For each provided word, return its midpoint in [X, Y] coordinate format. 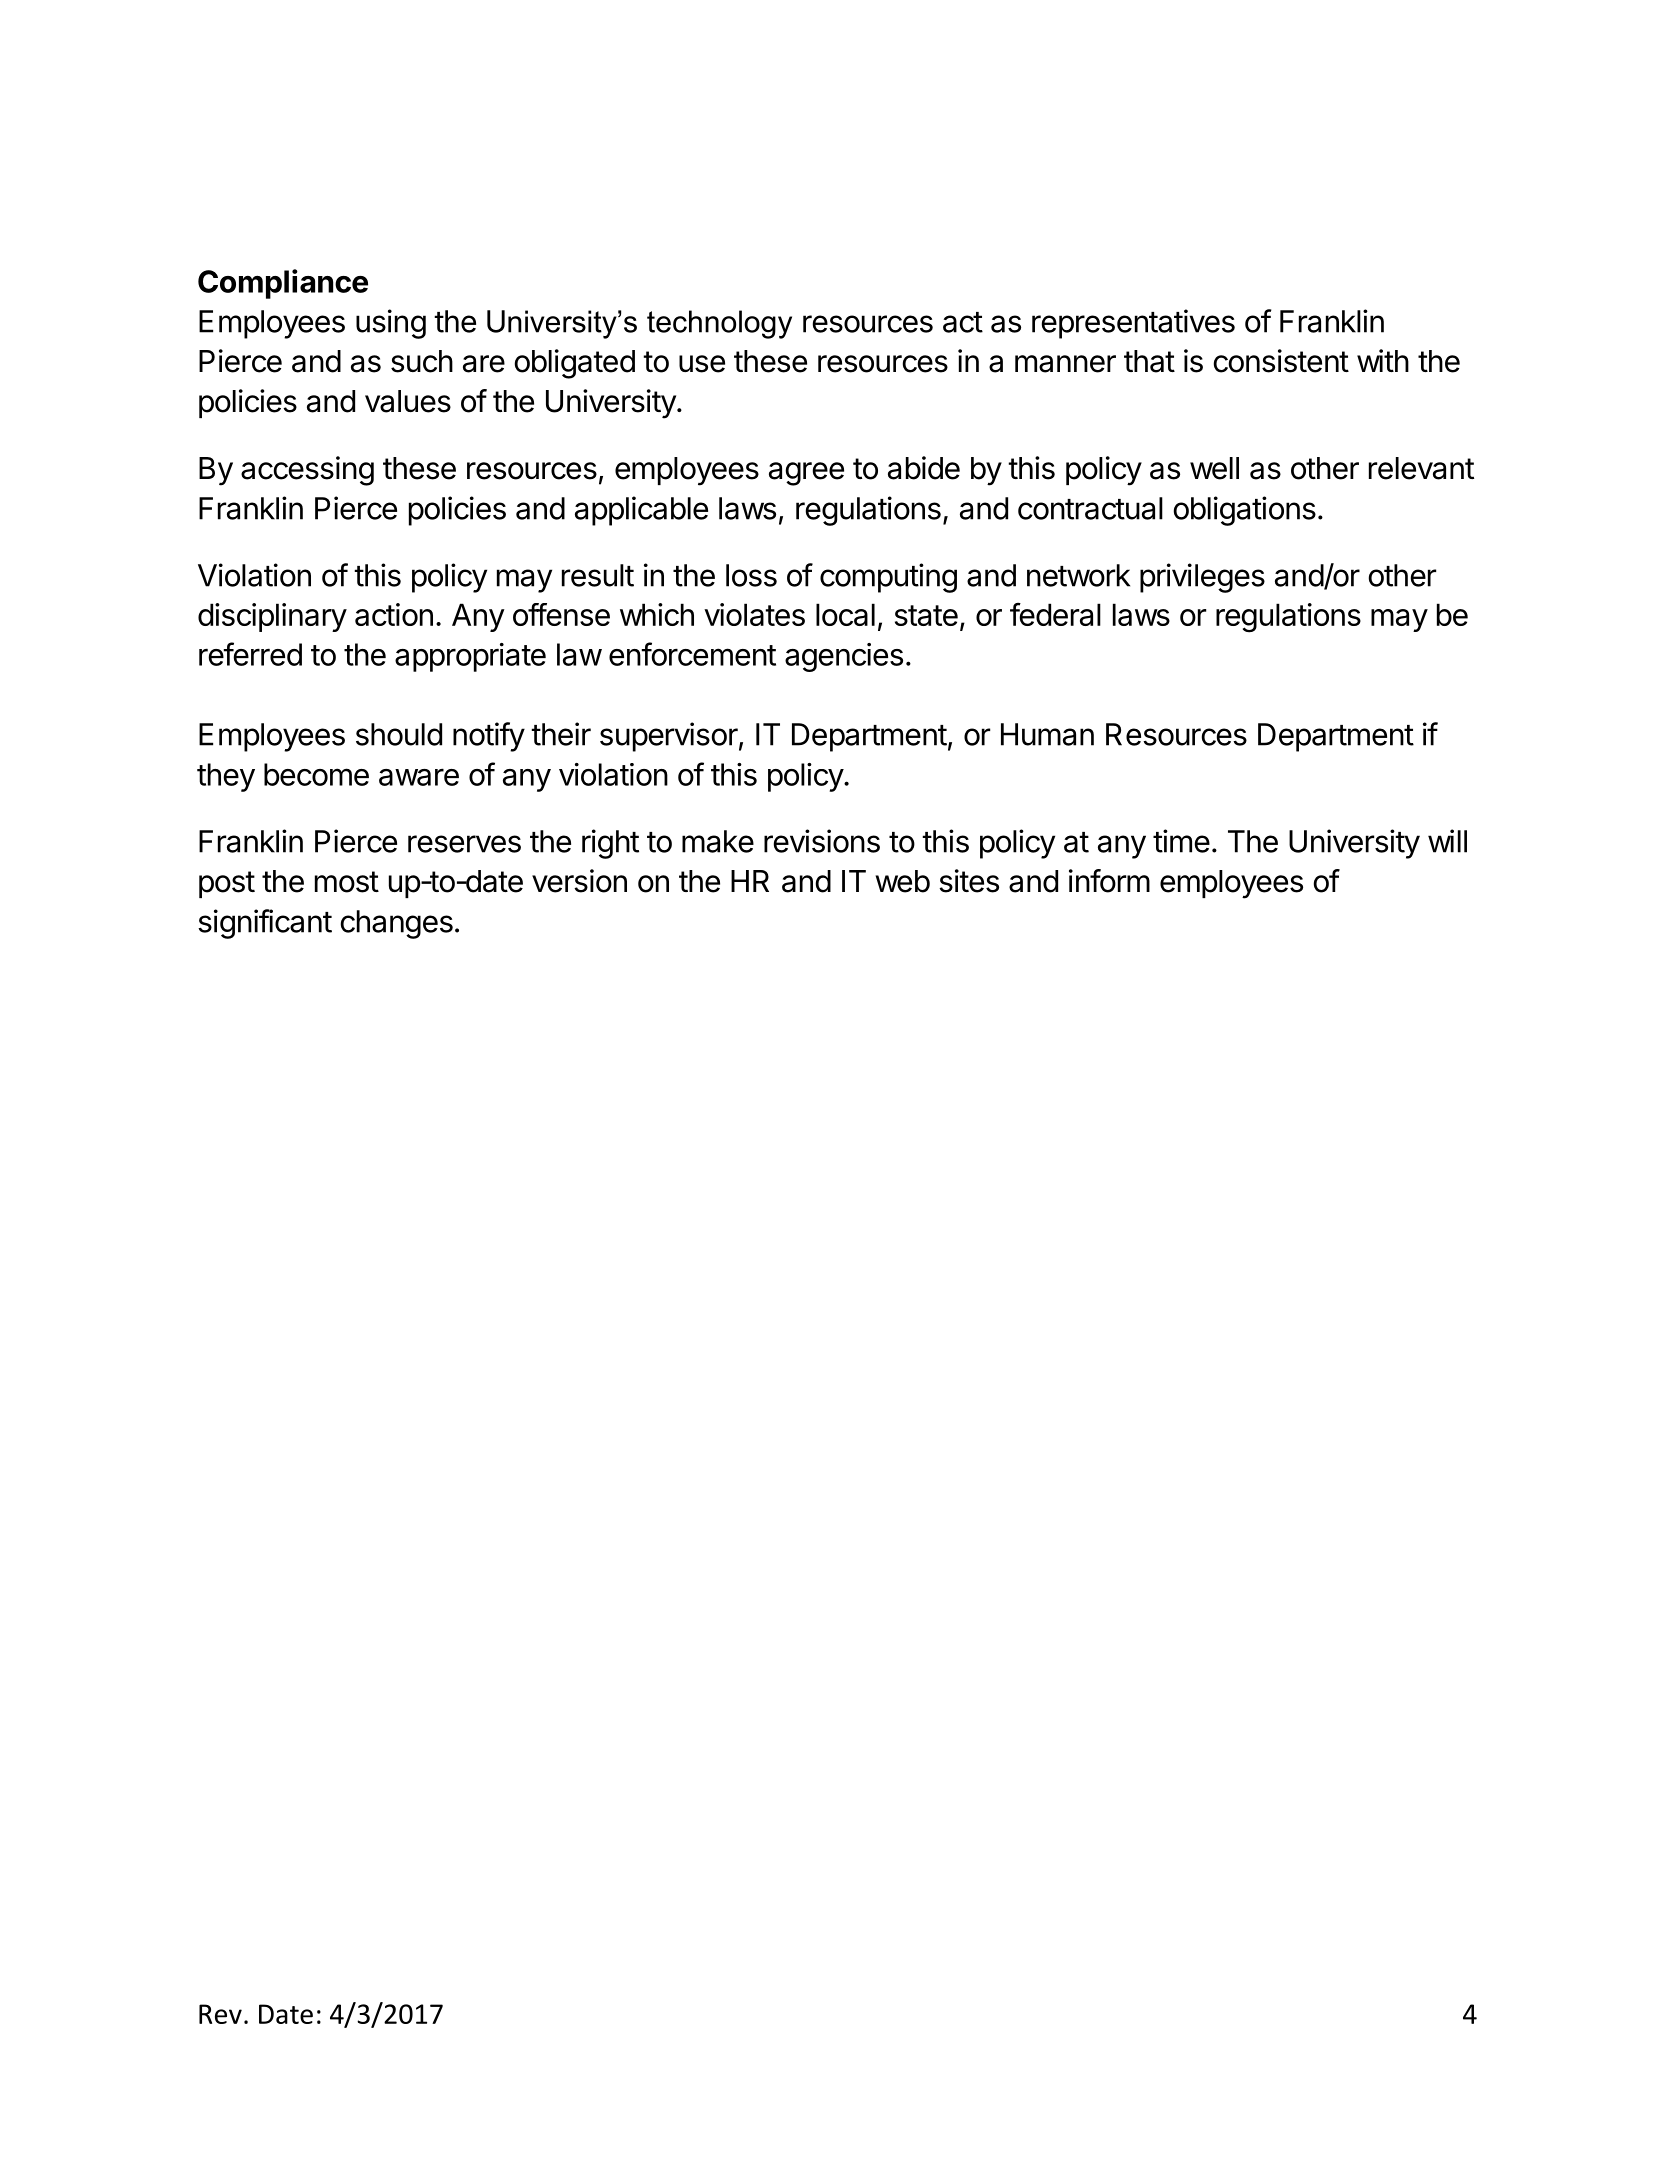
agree [806, 474]
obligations [1245, 511]
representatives [1133, 324]
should [399, 734]
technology [719, 324]
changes [397, 924]
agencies [844, 657]
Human [1047, 734]
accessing [307, 471]
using [391, 324]
